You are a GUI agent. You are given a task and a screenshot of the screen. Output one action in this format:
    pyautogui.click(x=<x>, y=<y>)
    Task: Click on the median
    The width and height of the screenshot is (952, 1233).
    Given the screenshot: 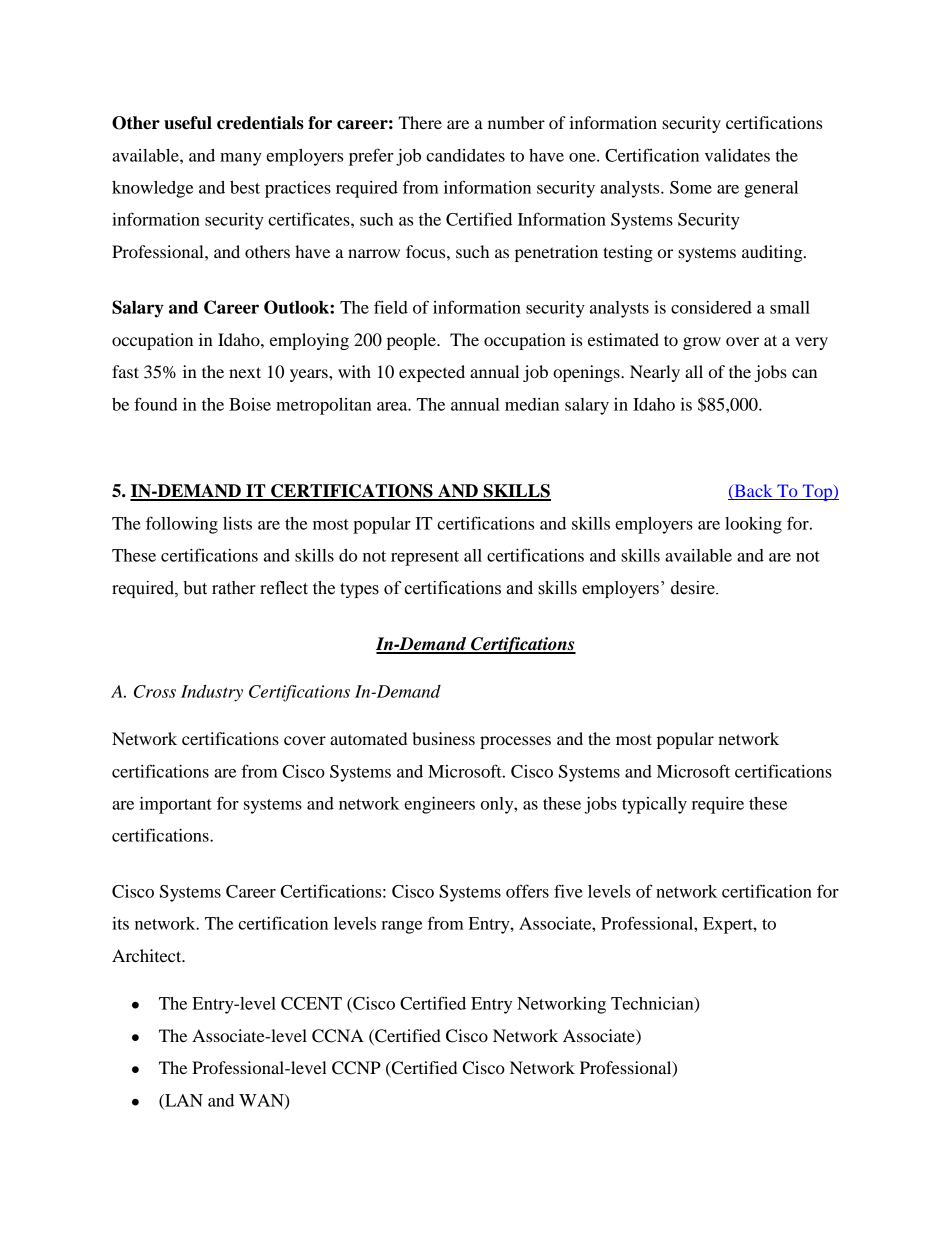 What is the action you would take?
    pyautogui.click(x=532, y=404)
